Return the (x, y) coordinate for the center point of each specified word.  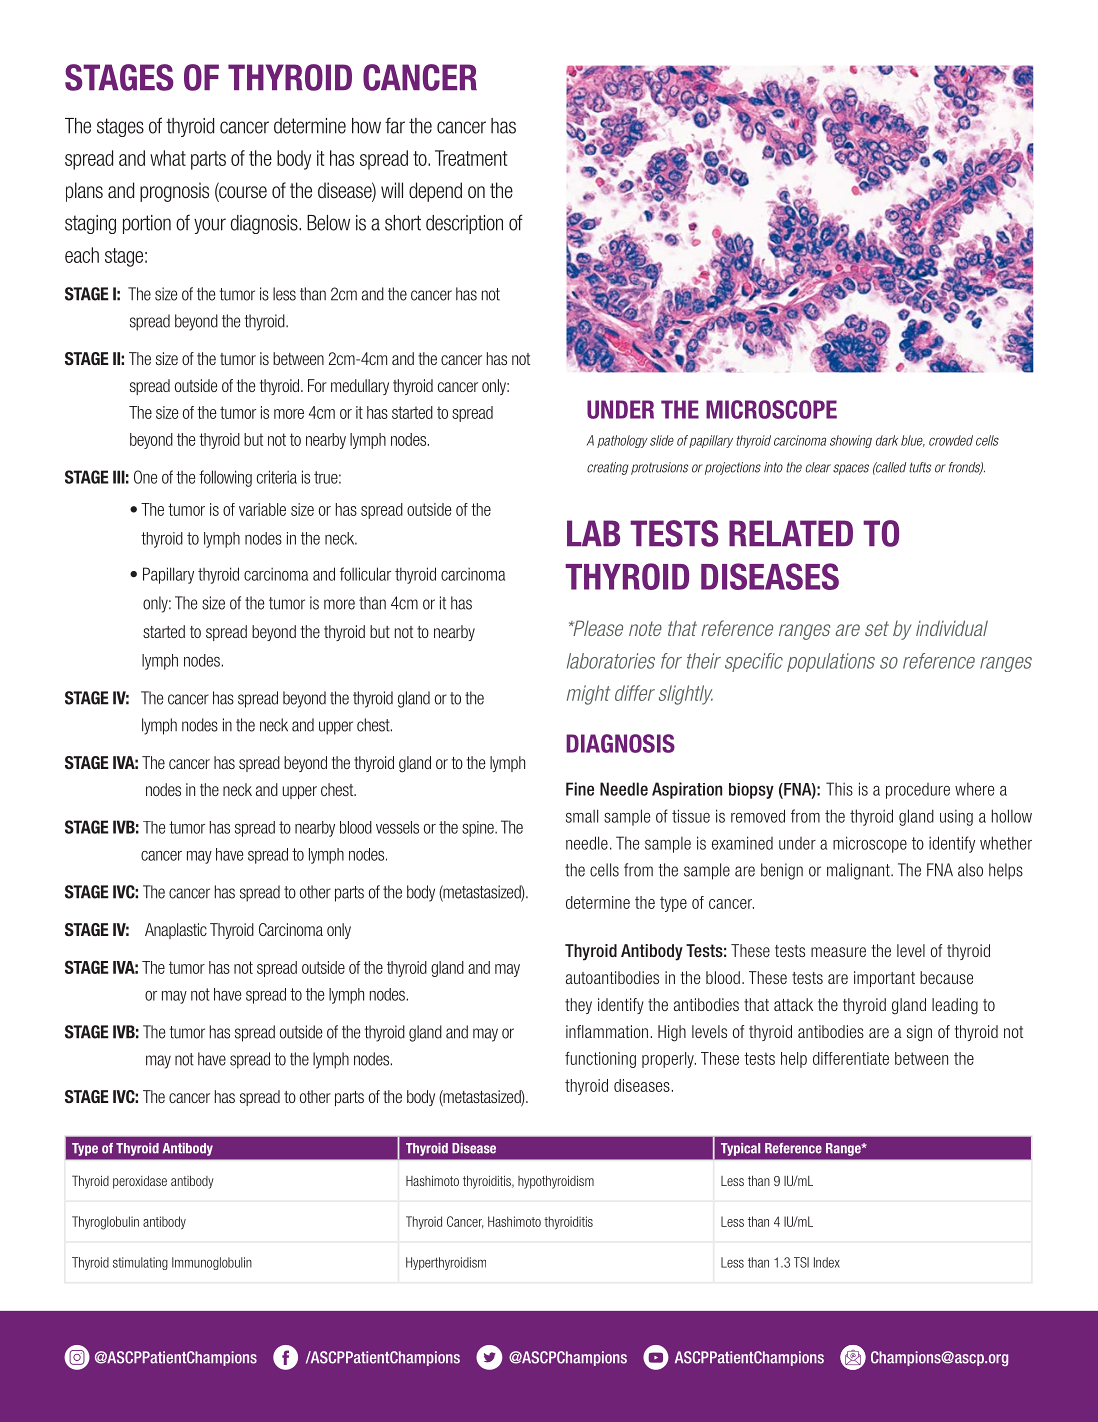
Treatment (471, 158)
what (168, 158)
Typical (740, 1149)
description (464, 224)
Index (827, 1262)
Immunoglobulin (212, 1263)
